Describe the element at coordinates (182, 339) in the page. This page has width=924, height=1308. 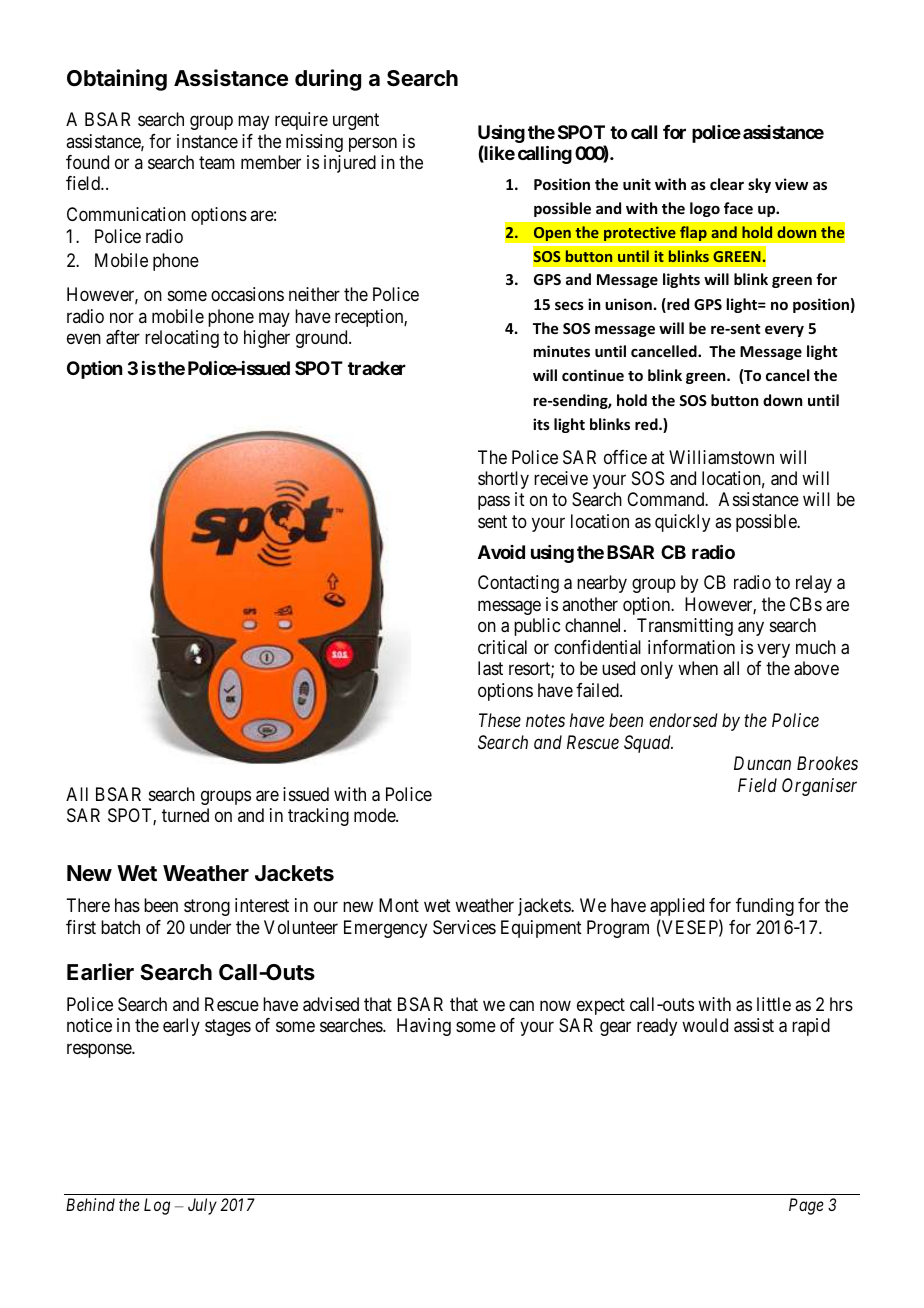
I see `relocating` at that location.
